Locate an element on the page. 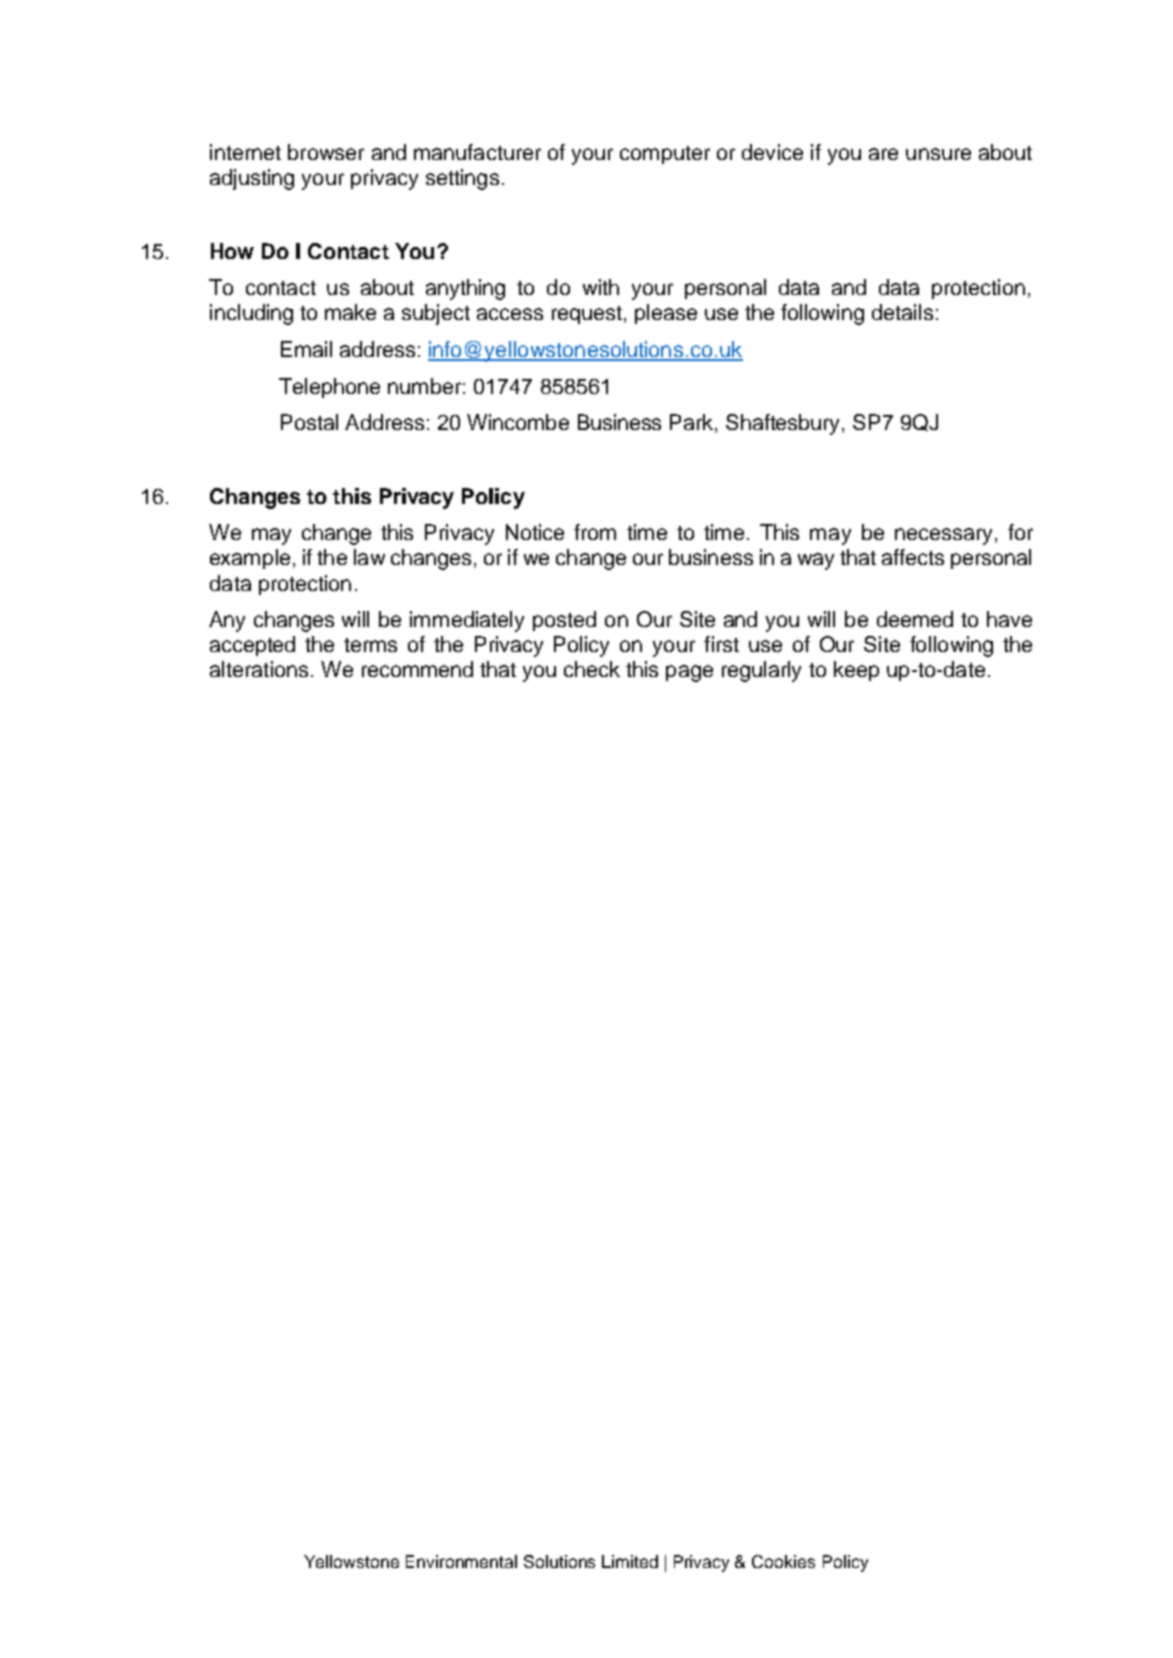  necessary is located at coordinates (943, 536).
